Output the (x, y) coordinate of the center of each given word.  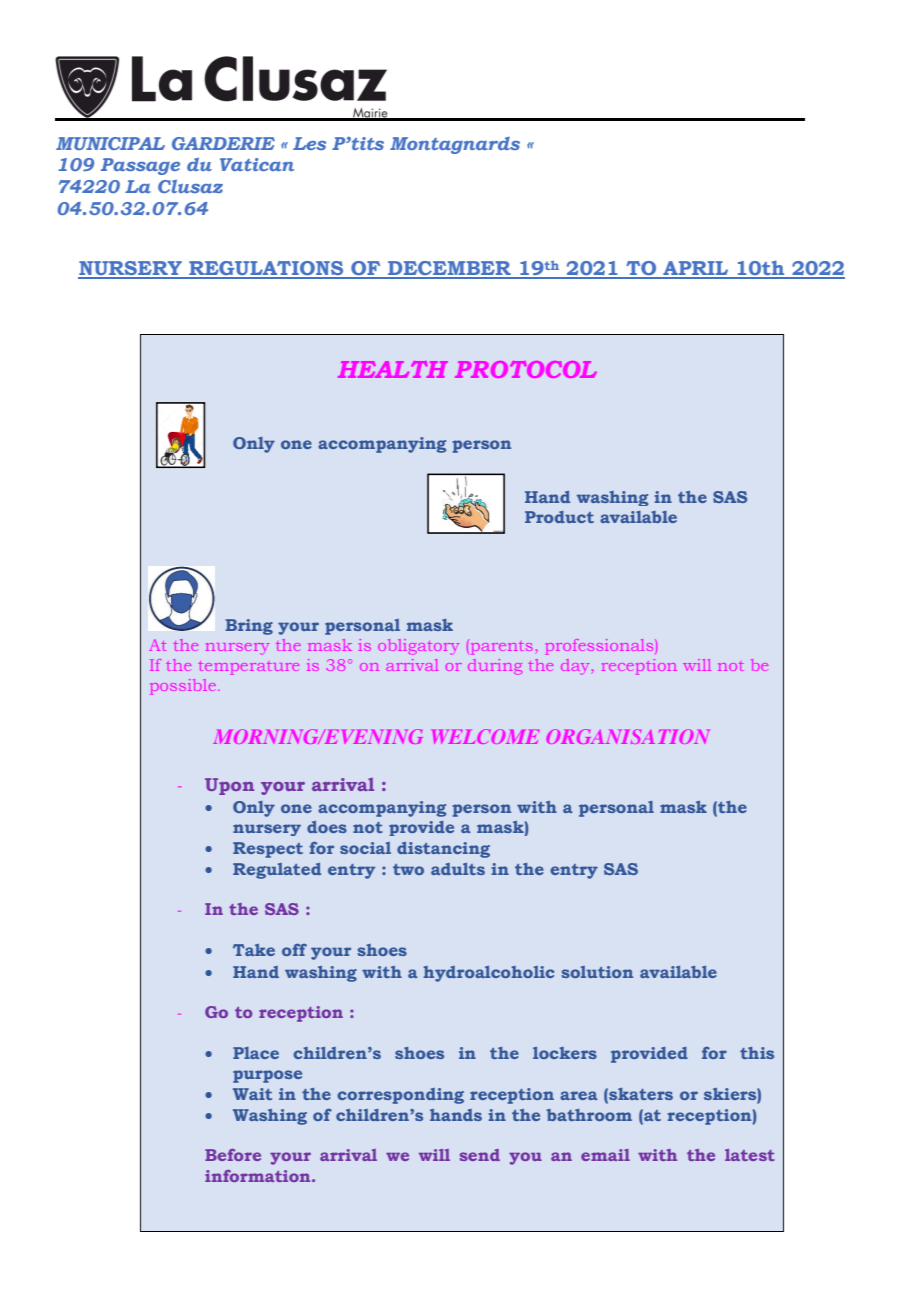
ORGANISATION (628, 736)
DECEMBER (449, 269)
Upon (229, 786)
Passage (140, 166)
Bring (249, 627)
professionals (599, 645)
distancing (443, 850)
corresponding (400, 1096)
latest (750, 1155)
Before (233, 1155)
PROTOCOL (526, 369)
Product (559, 517)
